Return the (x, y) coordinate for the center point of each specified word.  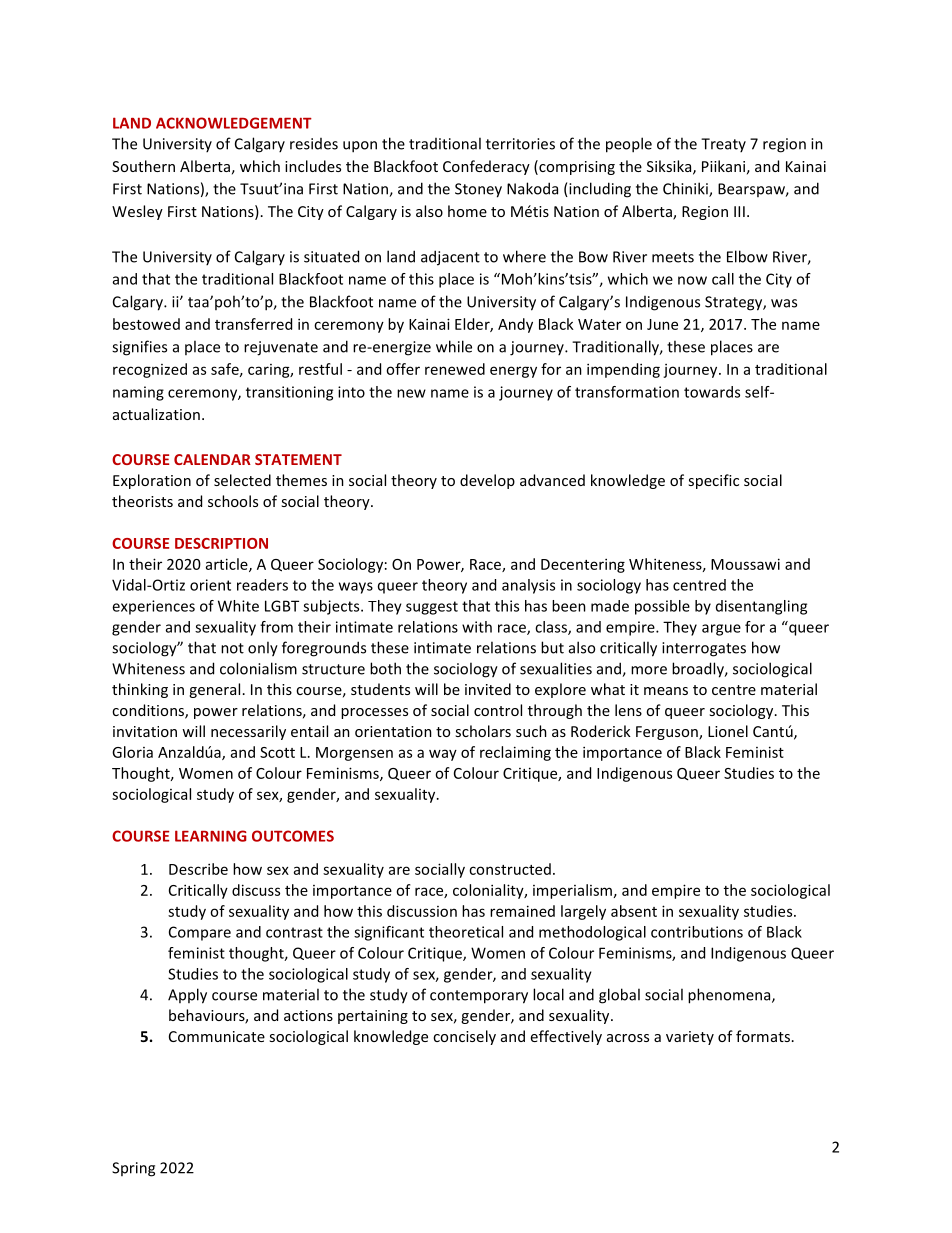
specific (713, 481)
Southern (143, 166)
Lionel (728, 731)
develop (487, 481)
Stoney (478, 190)
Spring (133, 1169)
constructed (510, 869)
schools (233, 501)
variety (690, 1038)
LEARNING (211, 836)
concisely (464, 1037)
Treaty (723, 145)
